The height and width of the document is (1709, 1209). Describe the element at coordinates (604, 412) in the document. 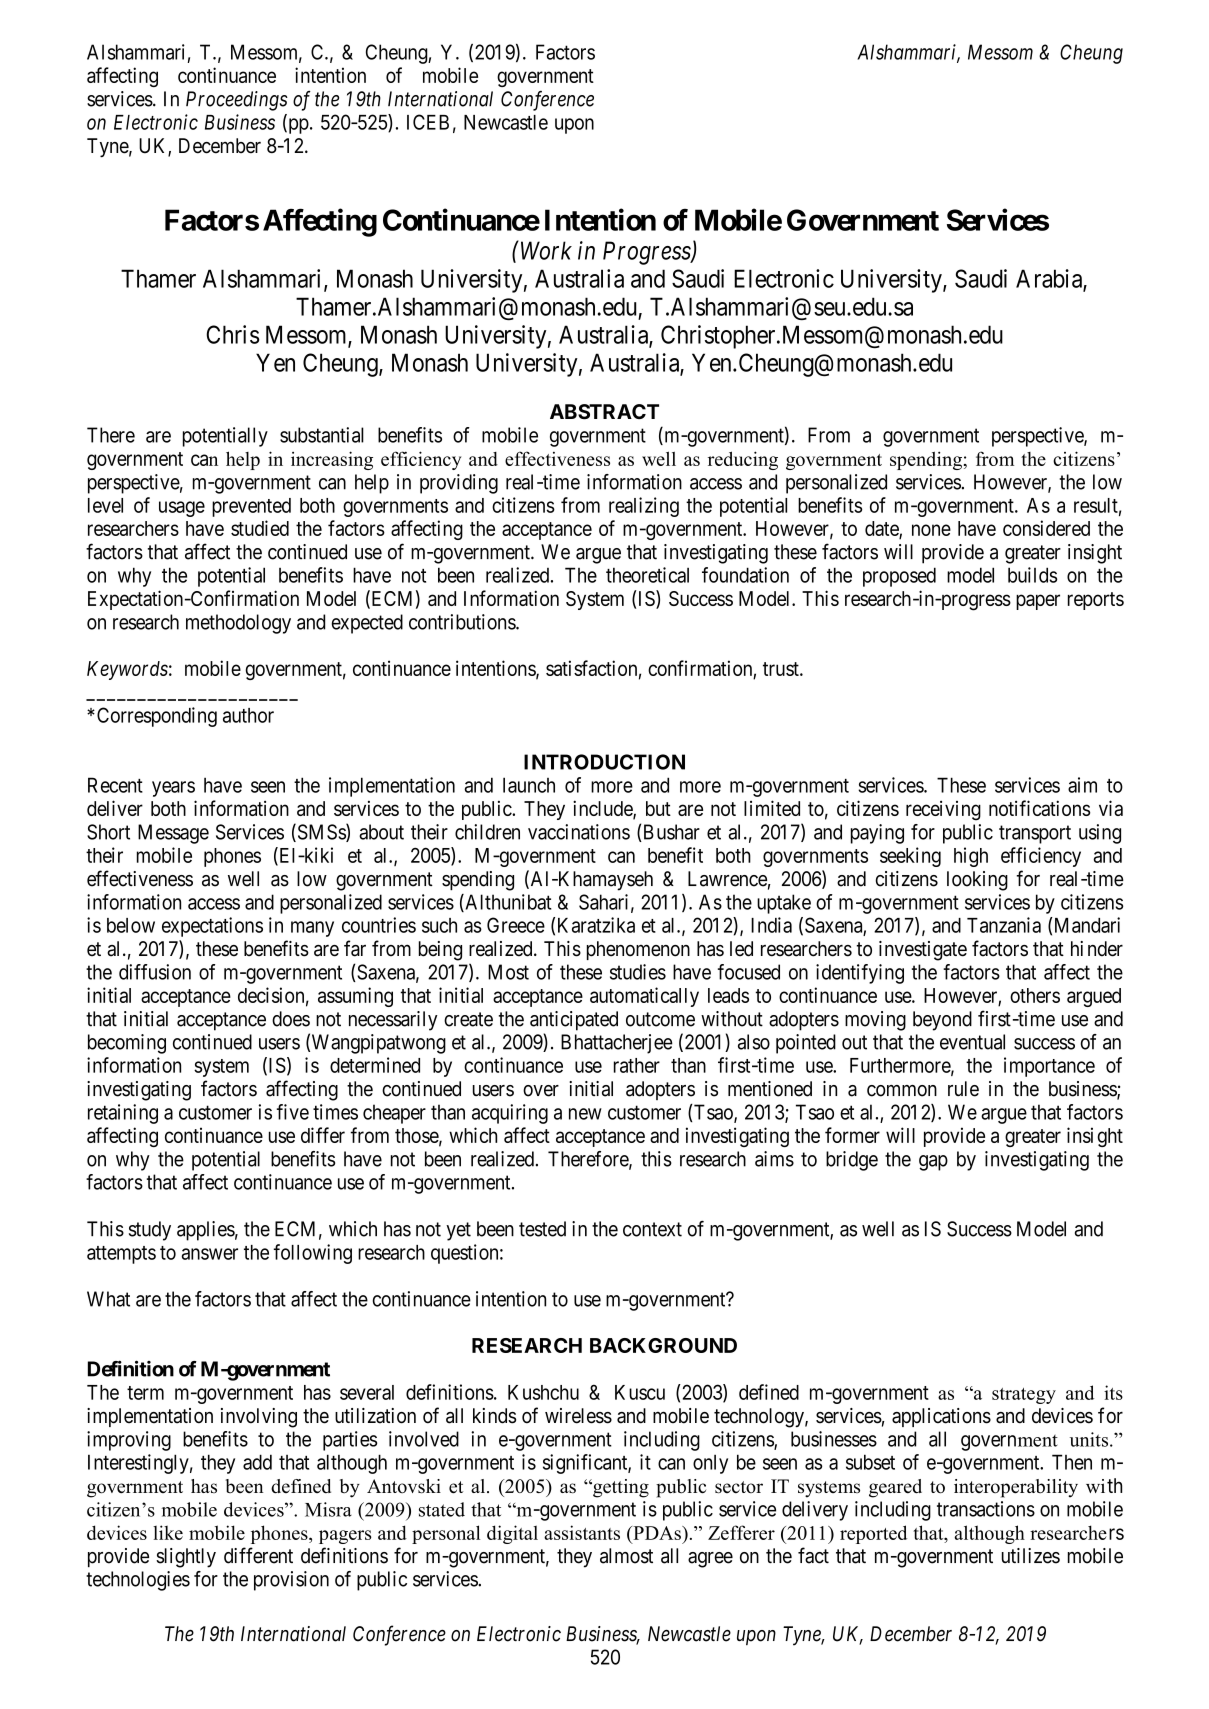

I see `ABSTRACT` at that location.
